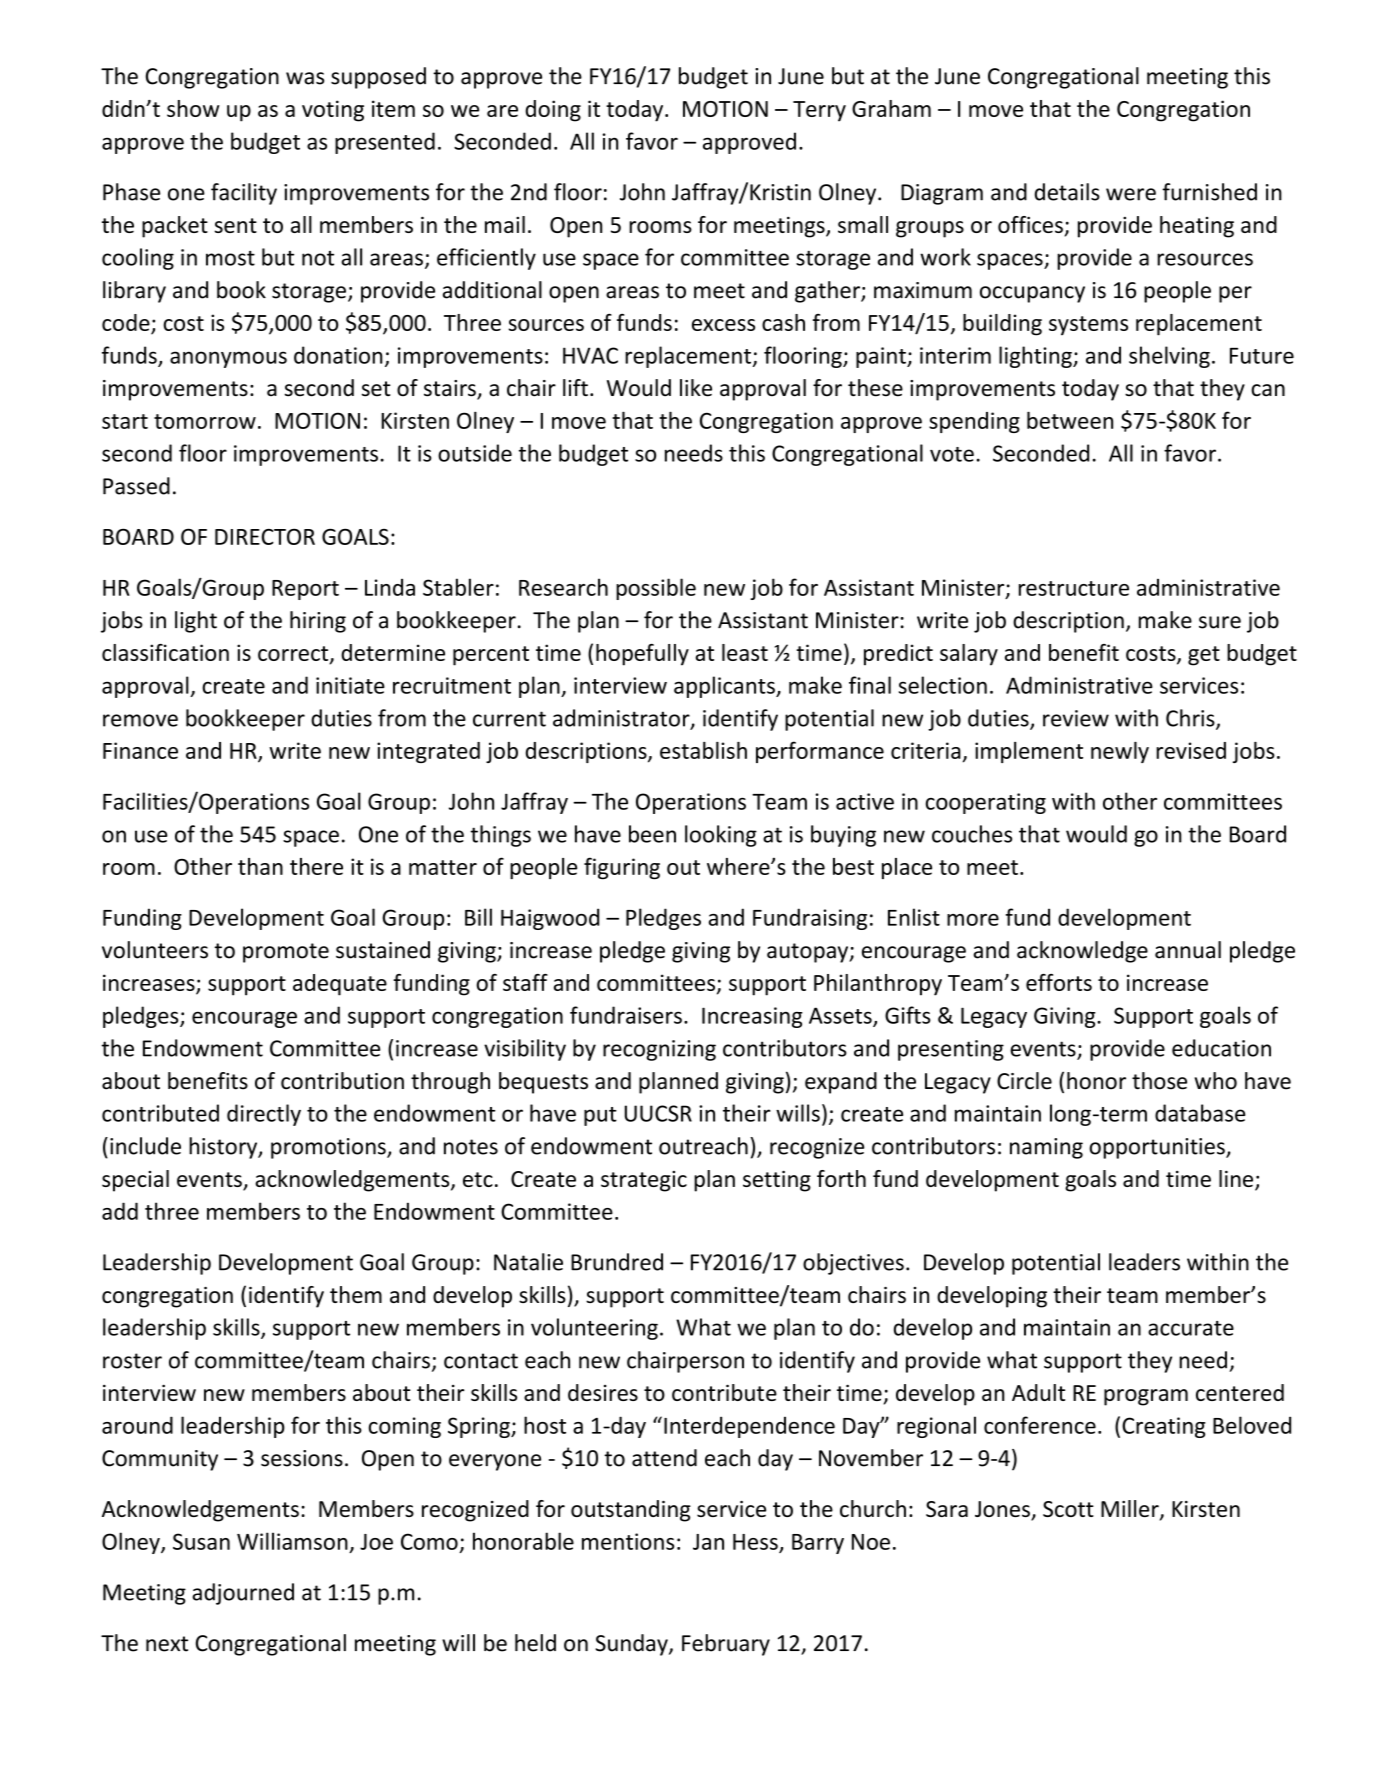 The width and height of the screenshot is (1379, 1785). What do you see at coordinates (1059, 982) in the screenshot?
I see `efforts` at bounding box center [1059, 982].
